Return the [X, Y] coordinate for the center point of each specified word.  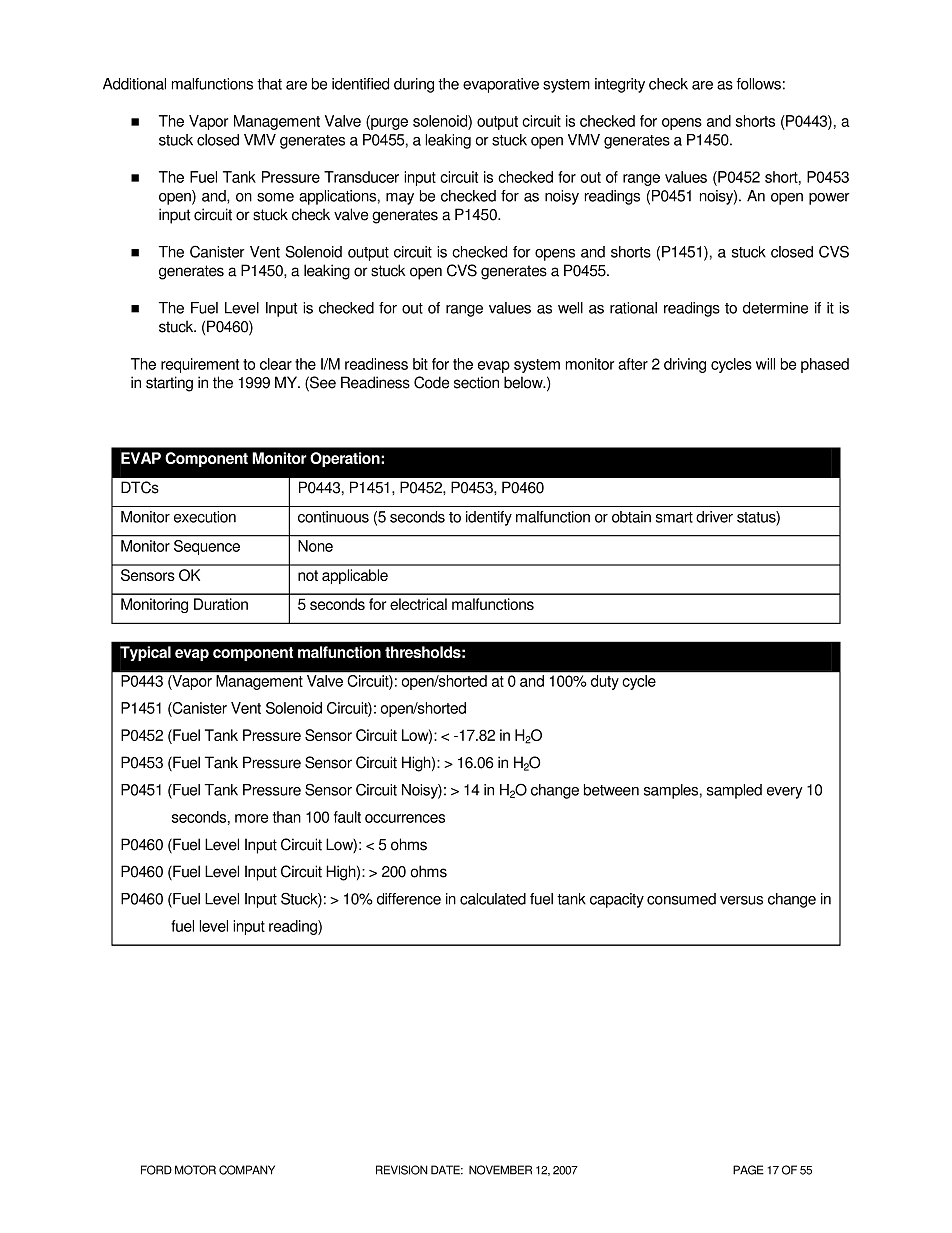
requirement [200, 365]
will [765, 364]
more [251, 818]
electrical [418, 604]
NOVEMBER [500, 1170]
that [269, 84]
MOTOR [195, 1170]
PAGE [748, 1170]
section [476, 382]
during [414, 85]
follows [758, 84]
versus [741, 900]
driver [714, 517]
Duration [221, 604]
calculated [493, 899]
